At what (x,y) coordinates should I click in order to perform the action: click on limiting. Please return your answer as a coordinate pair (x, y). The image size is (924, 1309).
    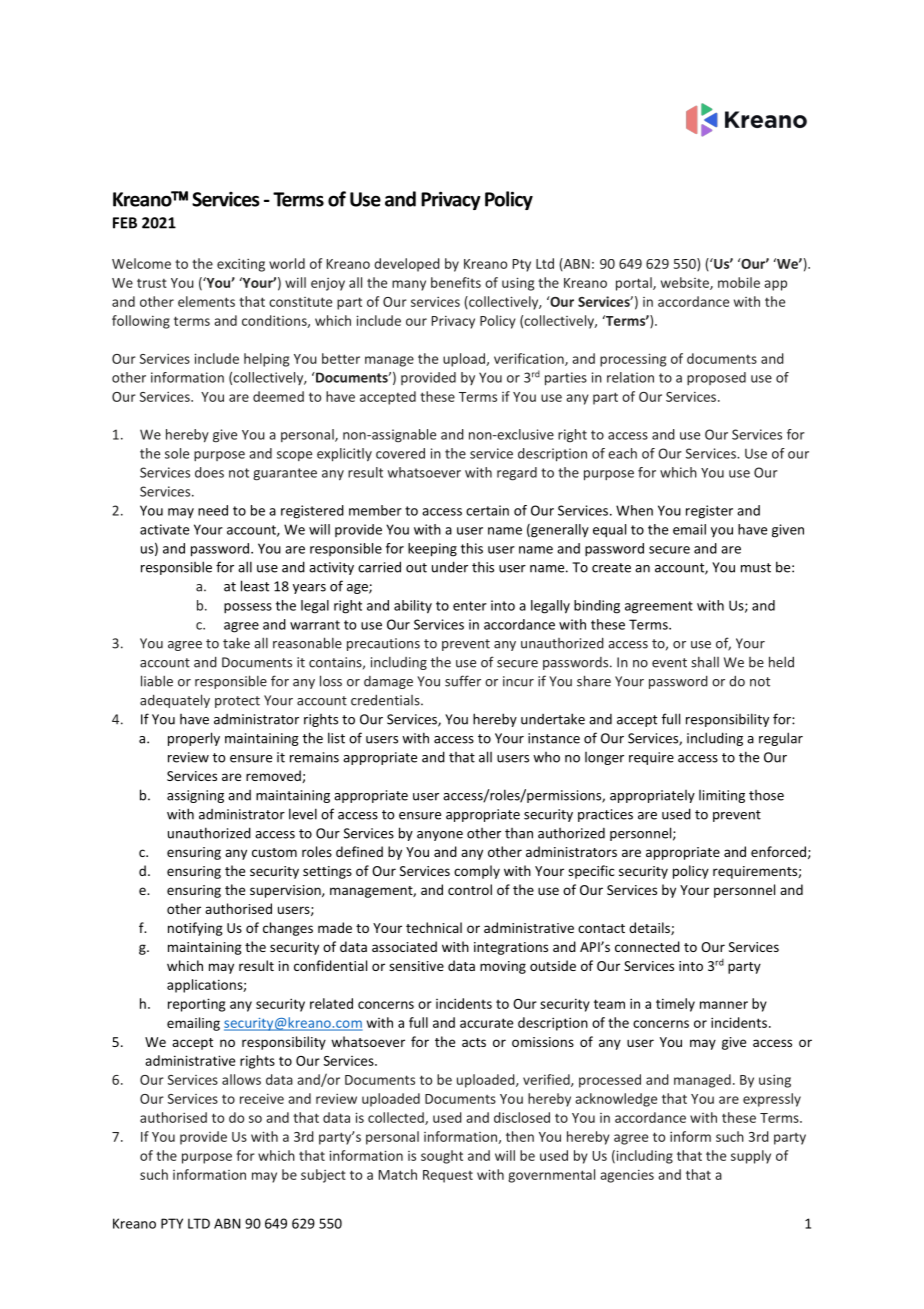
    Looking at the image, I should click on (722, 796).
